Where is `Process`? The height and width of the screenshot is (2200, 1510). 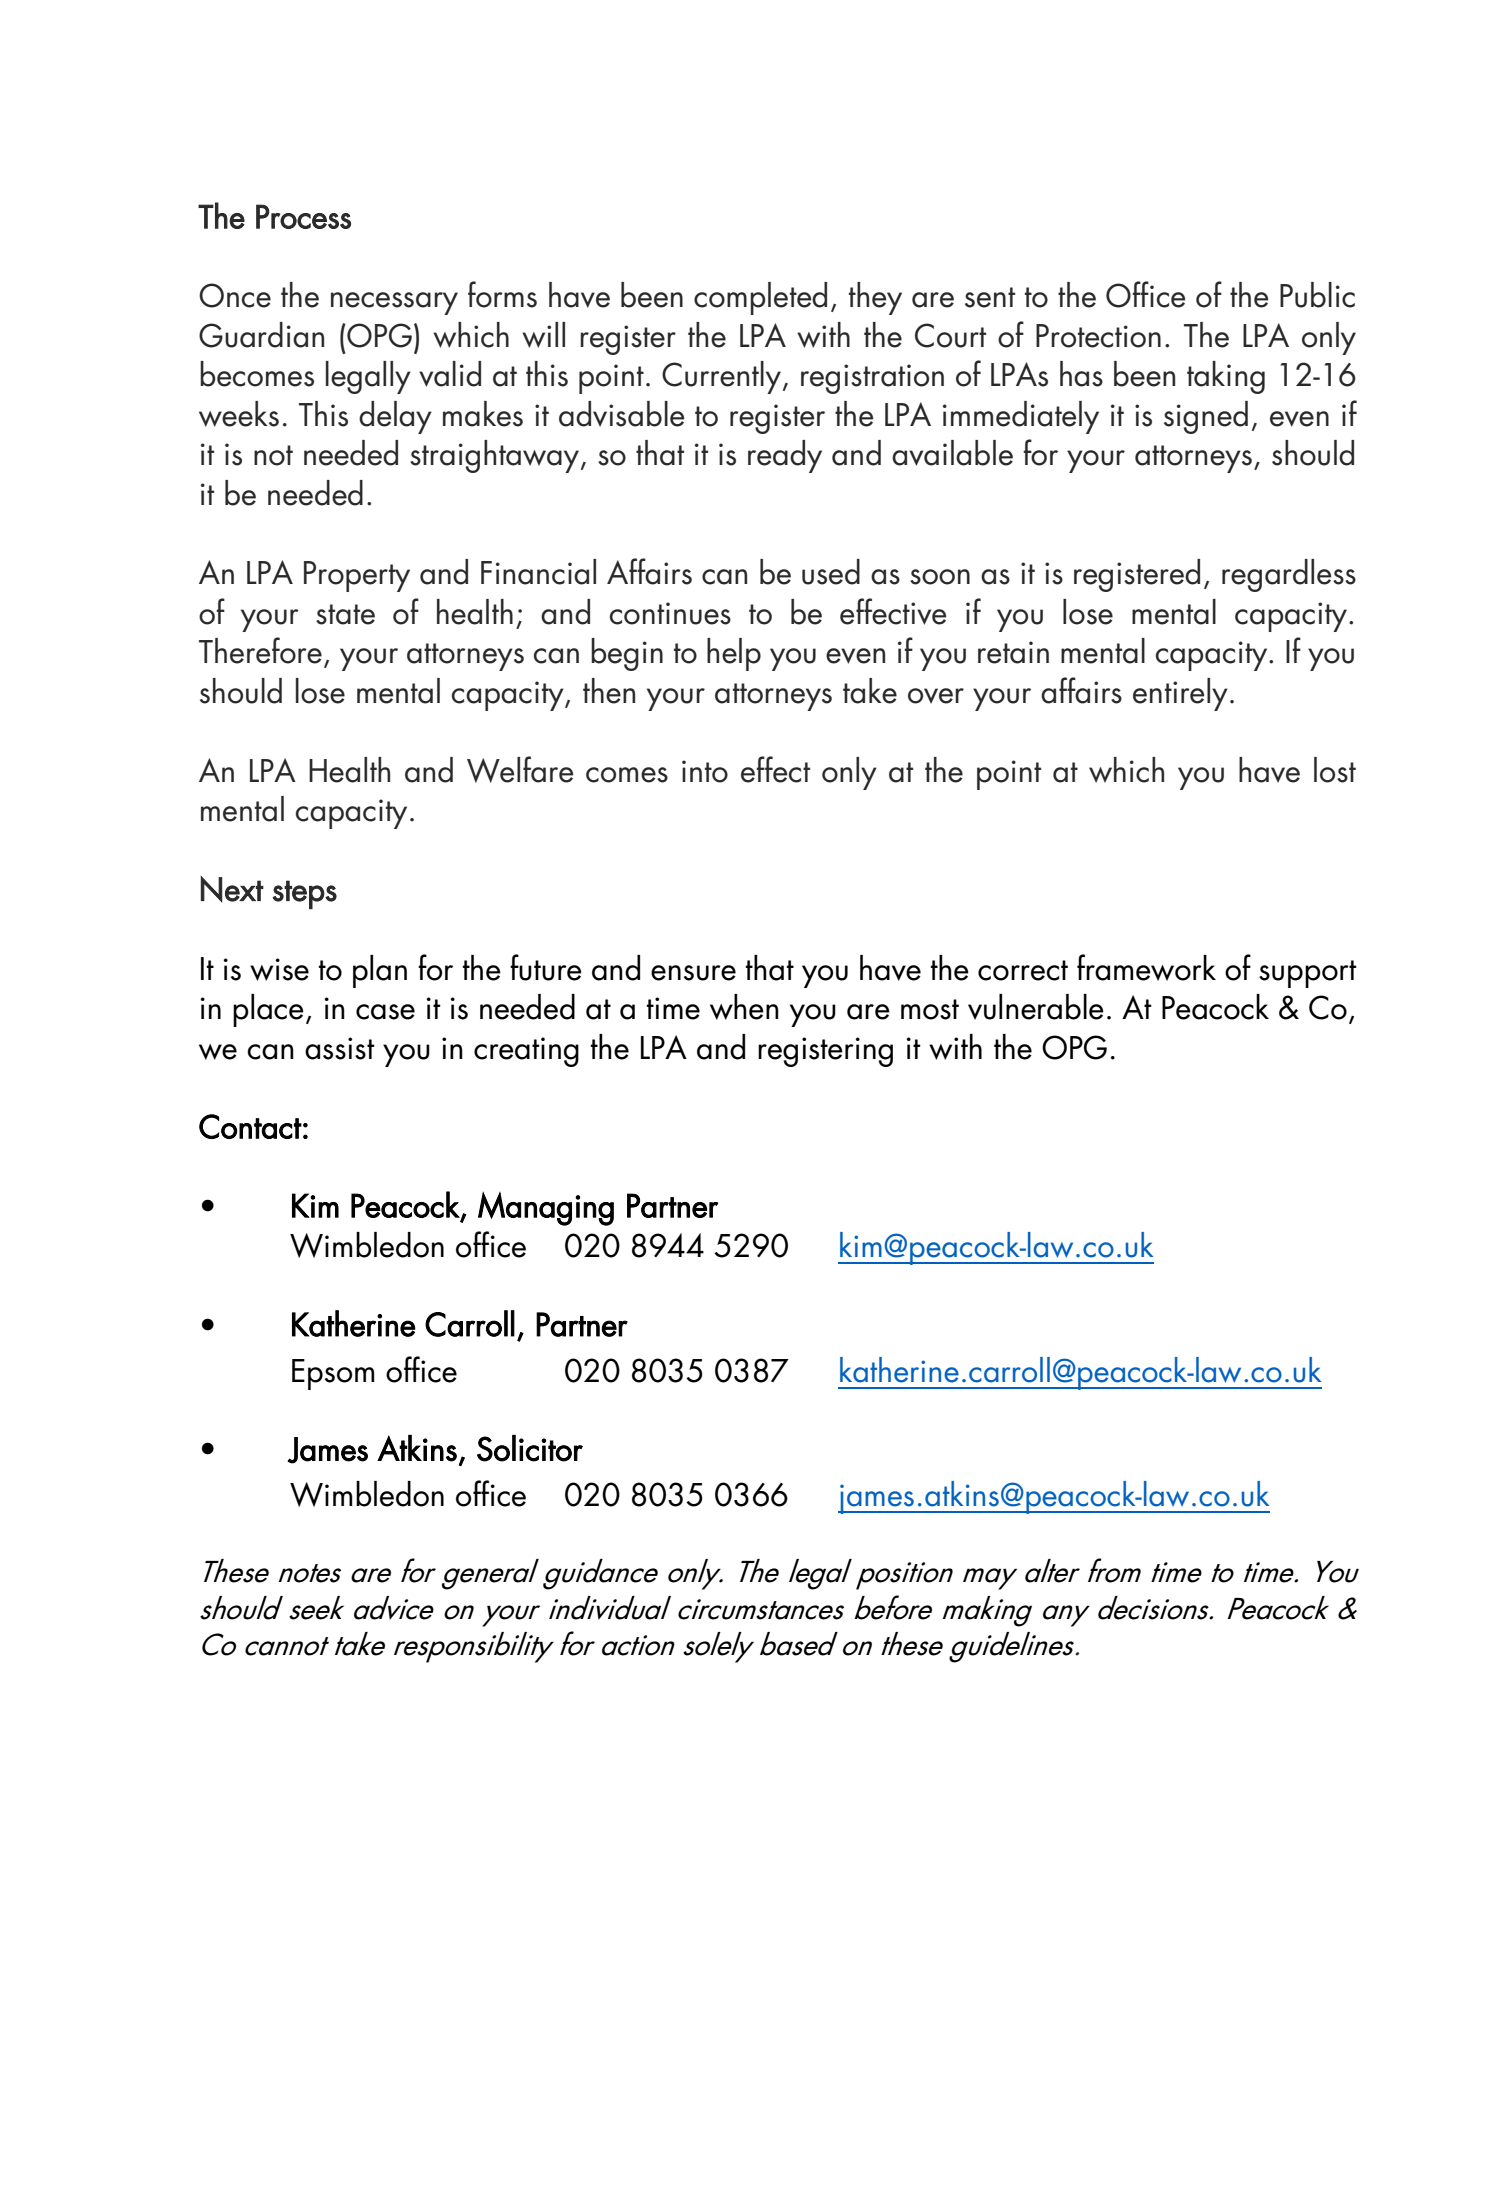
Process is located at coordinates (303, 216).
